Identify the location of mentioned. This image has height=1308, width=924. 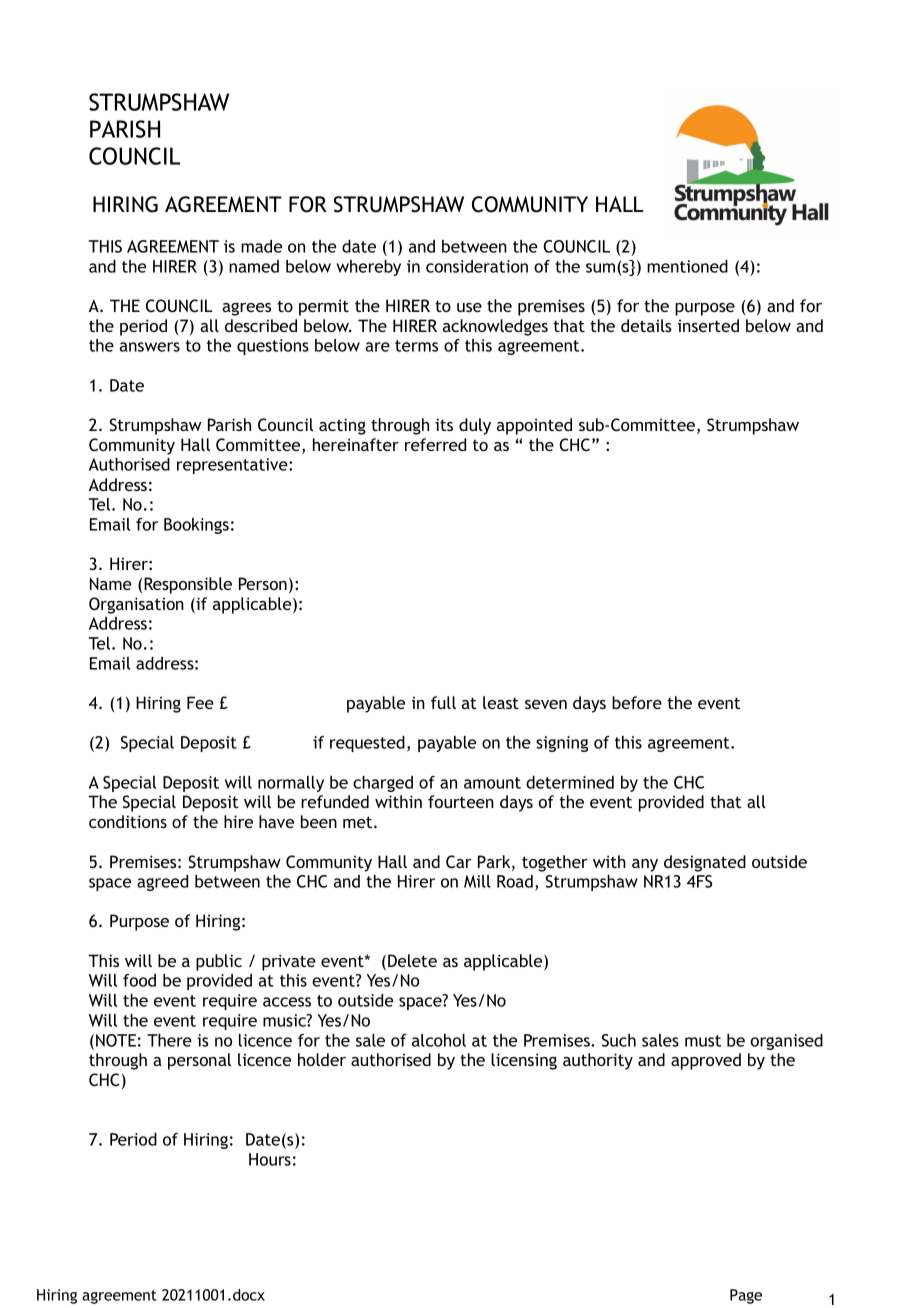
(687, 266).
